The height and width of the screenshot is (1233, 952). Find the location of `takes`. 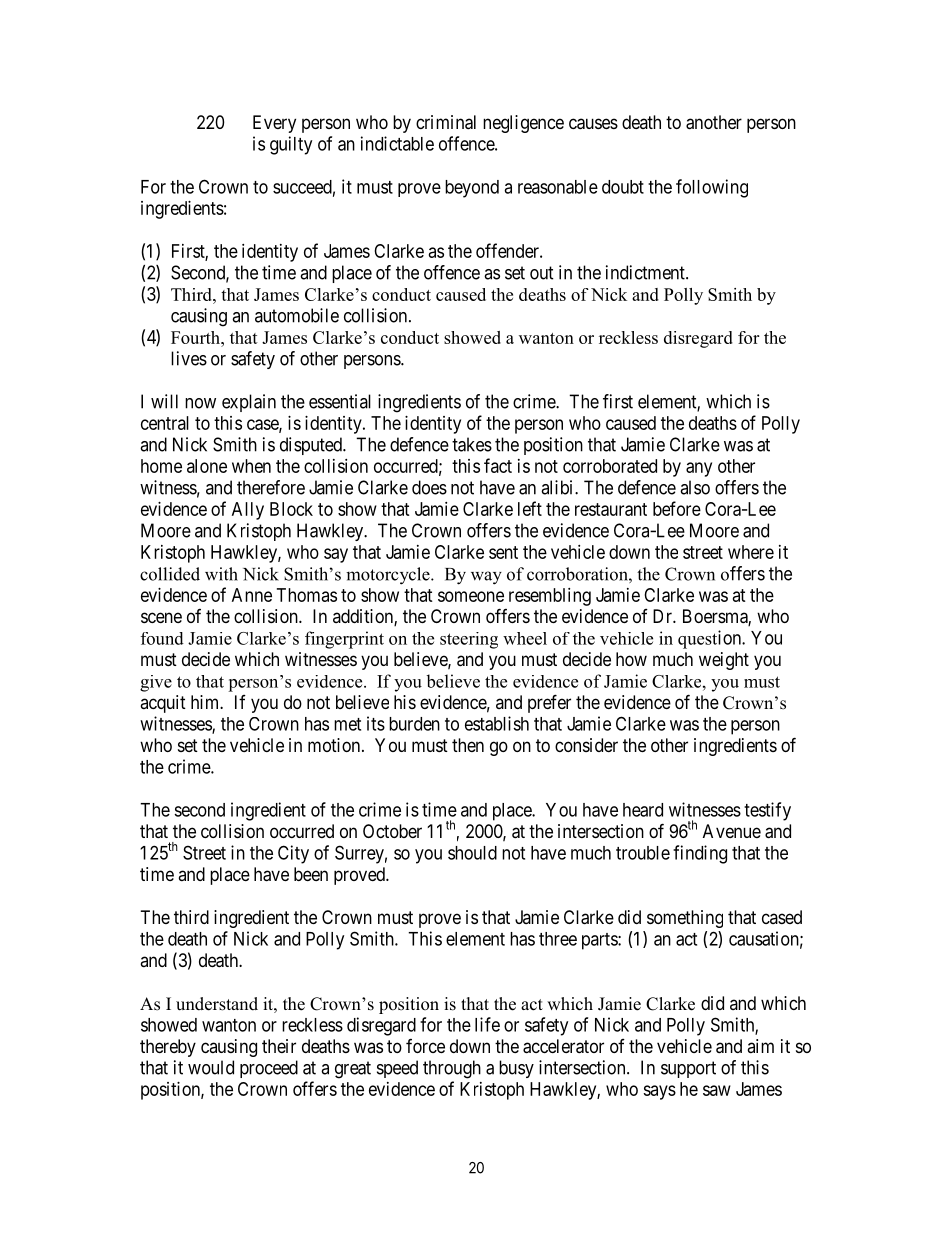

takes is located at coordinates (472, 444).
